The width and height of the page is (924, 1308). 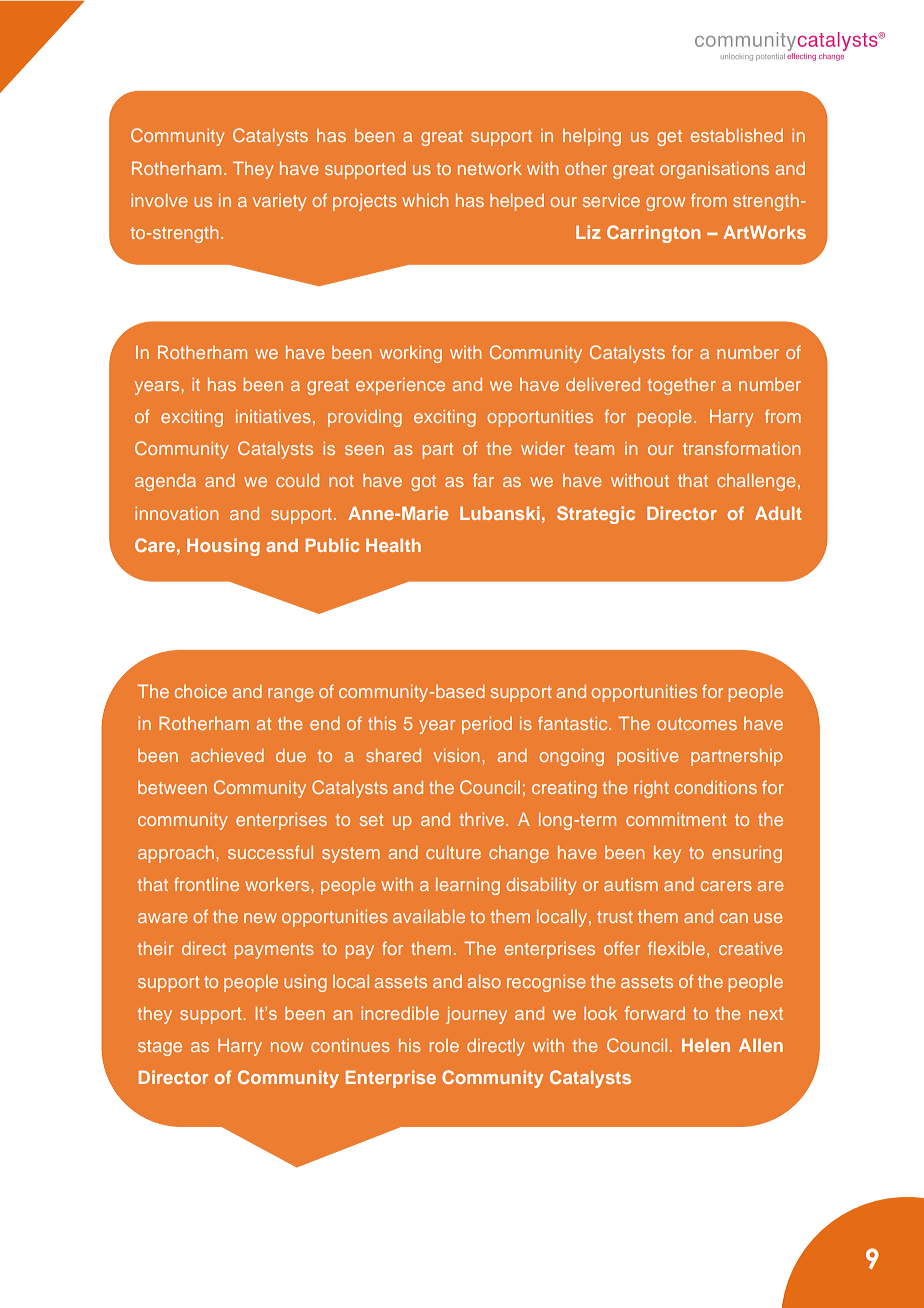 I want to click on working, so click(x=411, y=354).
